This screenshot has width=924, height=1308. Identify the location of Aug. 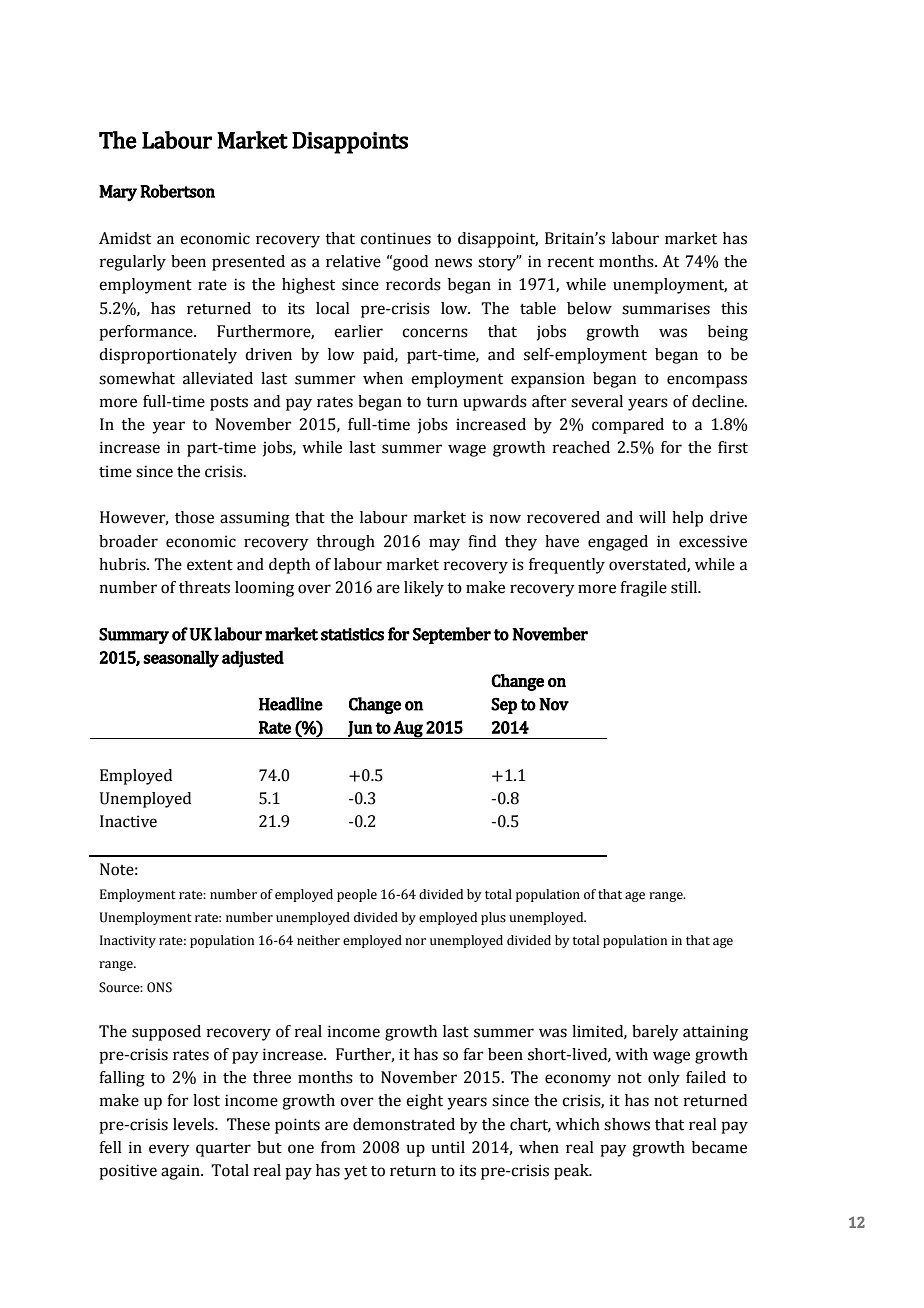
(408, 730).
